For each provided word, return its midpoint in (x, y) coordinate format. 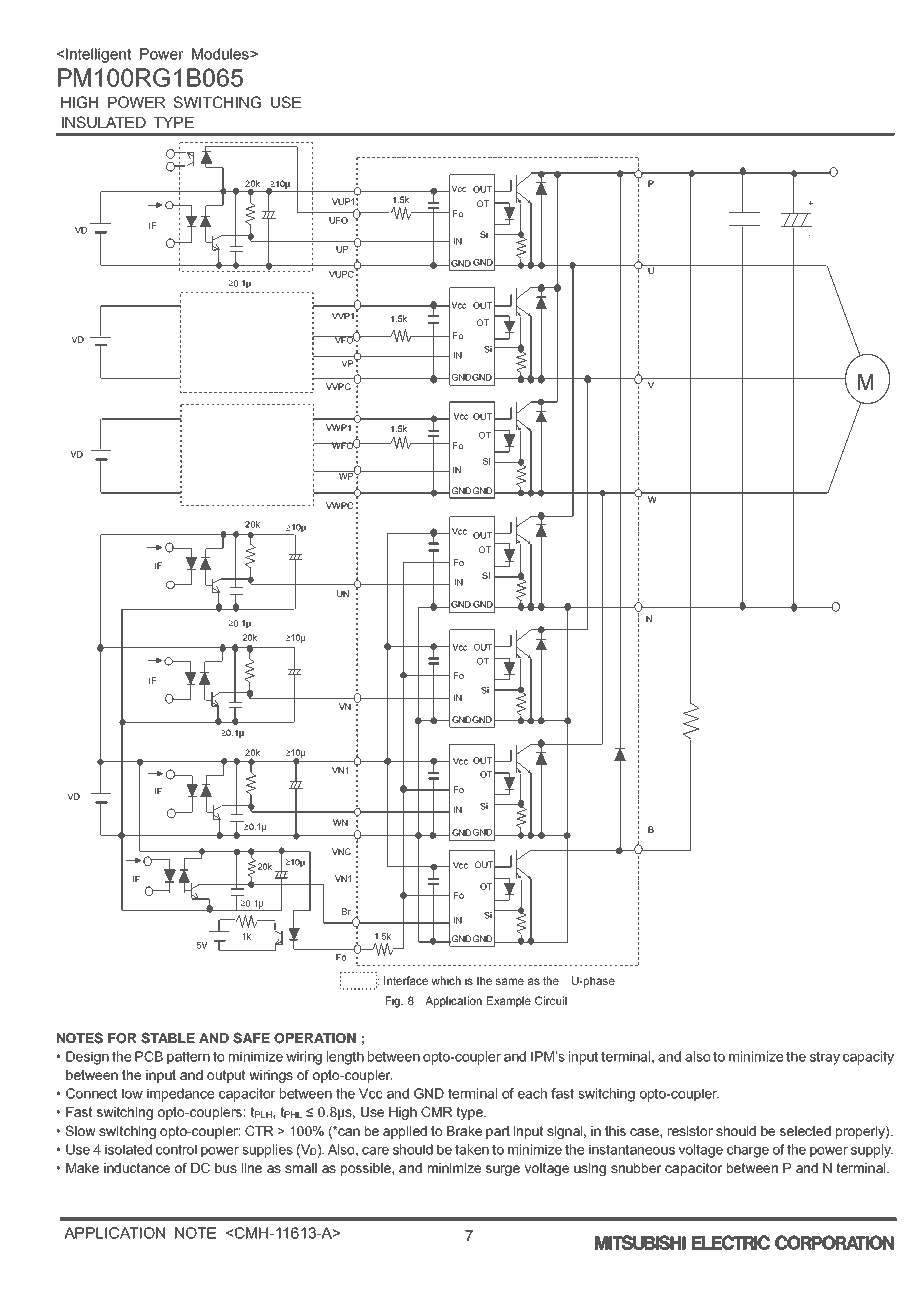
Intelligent (98, 55)
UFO (338, 220)
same (510, 981)
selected (805, 1131)
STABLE (168, 1038)
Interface (406, 980)
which (446, 980)
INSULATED (104, 122)
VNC (341, 851)
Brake (464, 1131)
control (176, 1149)
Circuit (551, 1000)
